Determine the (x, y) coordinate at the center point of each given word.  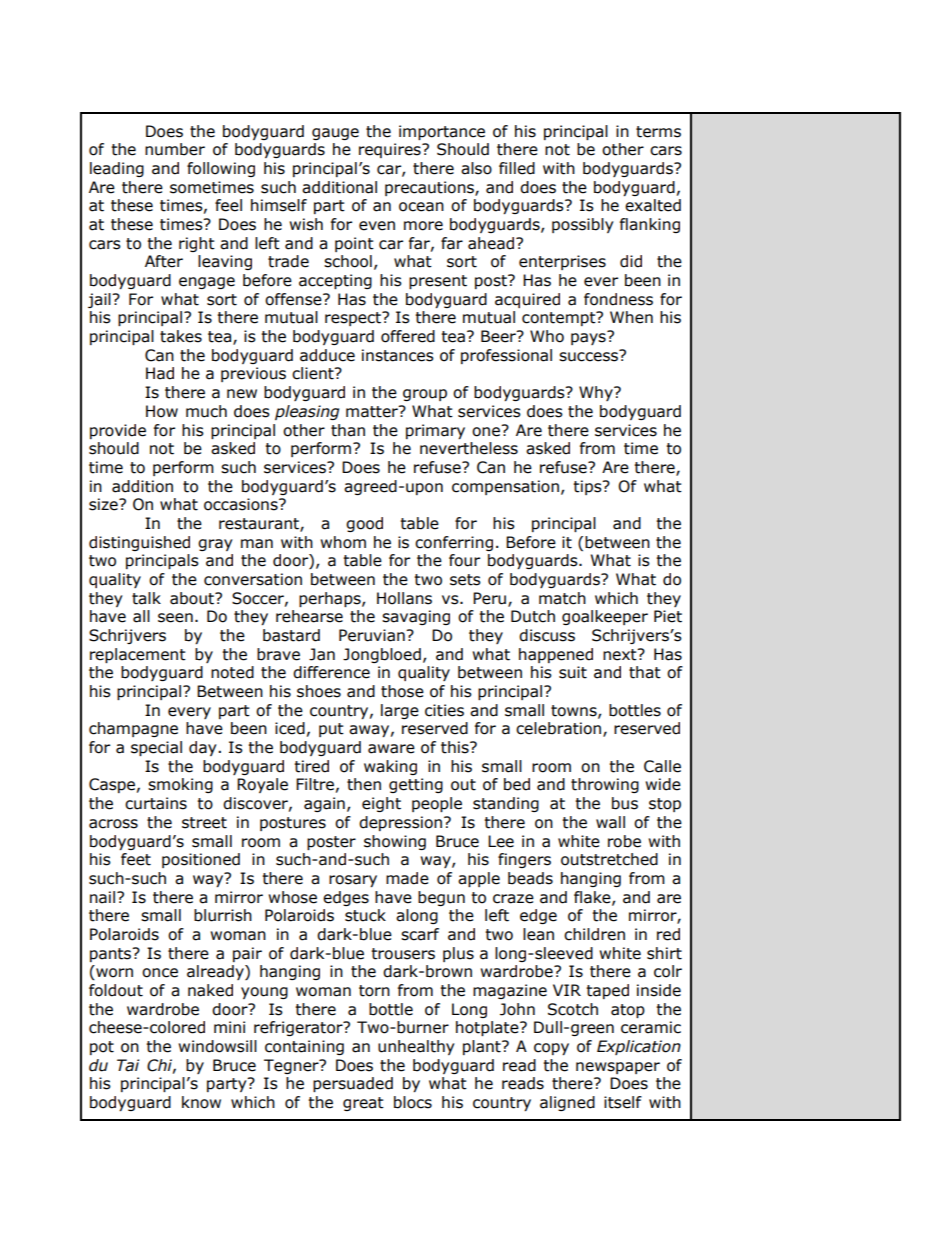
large (400, 711)
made (407, 878)
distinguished (139, 543)
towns (575, 711)
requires (391, 150)
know (201, 1102)
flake (593, 898)
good (364, 524)
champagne (133, 729)
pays (589, 338)
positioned (201, 860)
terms (658, 132)
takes (181, 336)
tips (588, 487)
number (175, 149)
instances (398, 355)
